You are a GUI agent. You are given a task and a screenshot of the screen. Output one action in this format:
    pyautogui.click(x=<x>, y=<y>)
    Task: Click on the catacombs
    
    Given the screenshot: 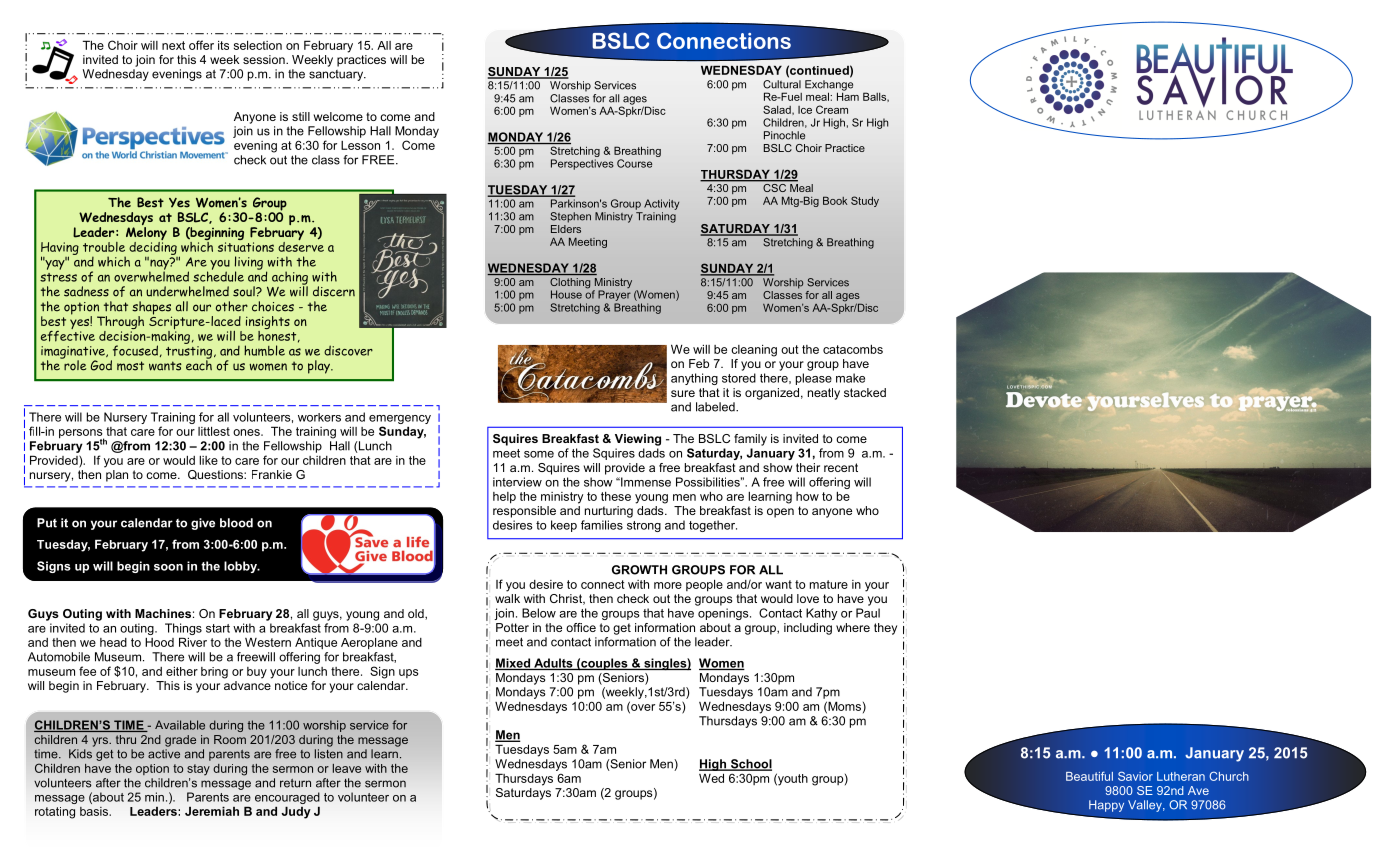 What is the action you would take?
    pyautogui.click(x=853, y=349)
